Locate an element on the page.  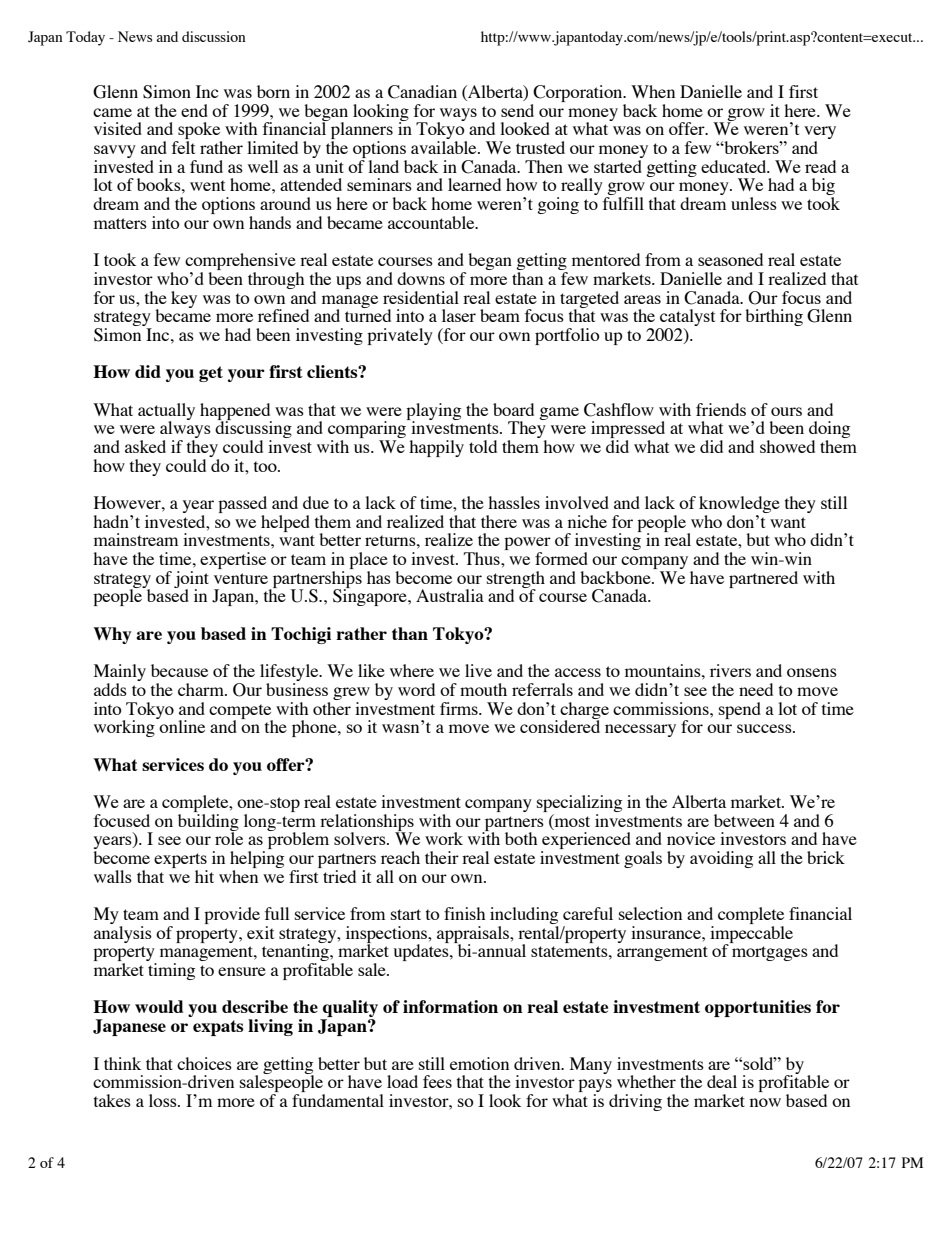
joint is located at coordinates (191, 580).
